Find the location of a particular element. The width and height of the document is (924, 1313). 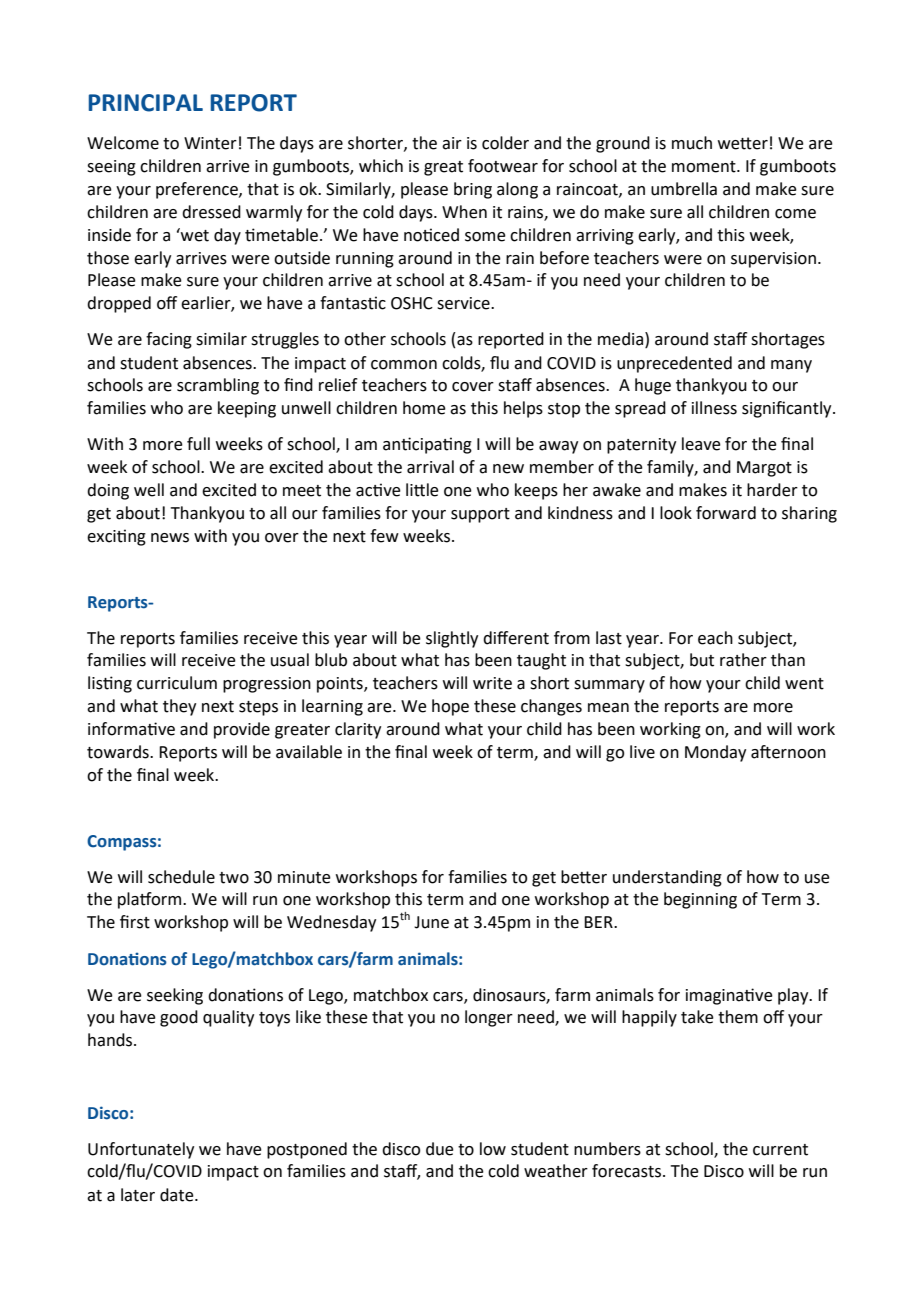

due is located at coordinates (440, 1149).
